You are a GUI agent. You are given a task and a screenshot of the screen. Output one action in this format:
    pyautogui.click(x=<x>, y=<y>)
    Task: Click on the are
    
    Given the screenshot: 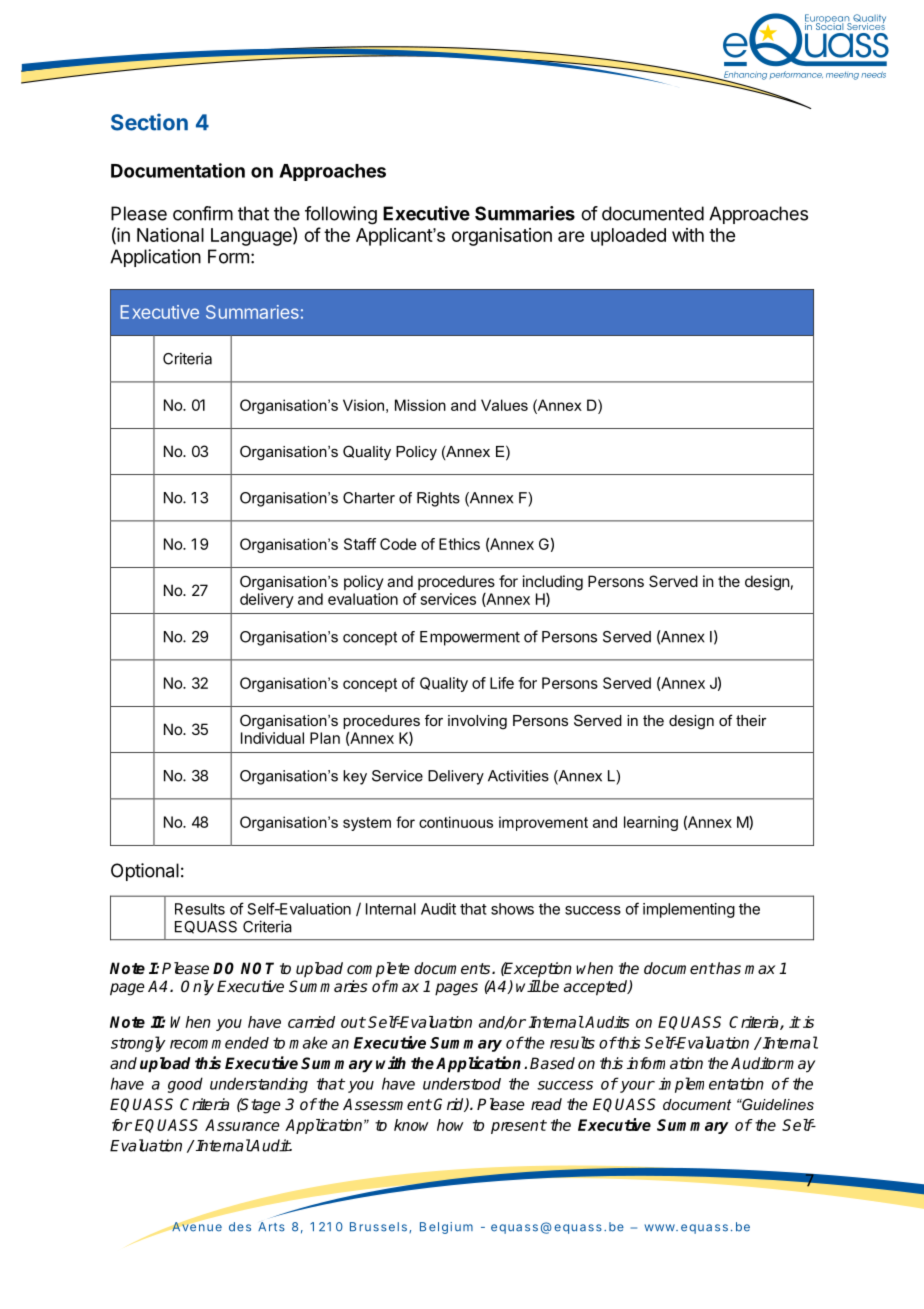 What is the action you would take?
    pyautogui.click(x=571, y=236)
